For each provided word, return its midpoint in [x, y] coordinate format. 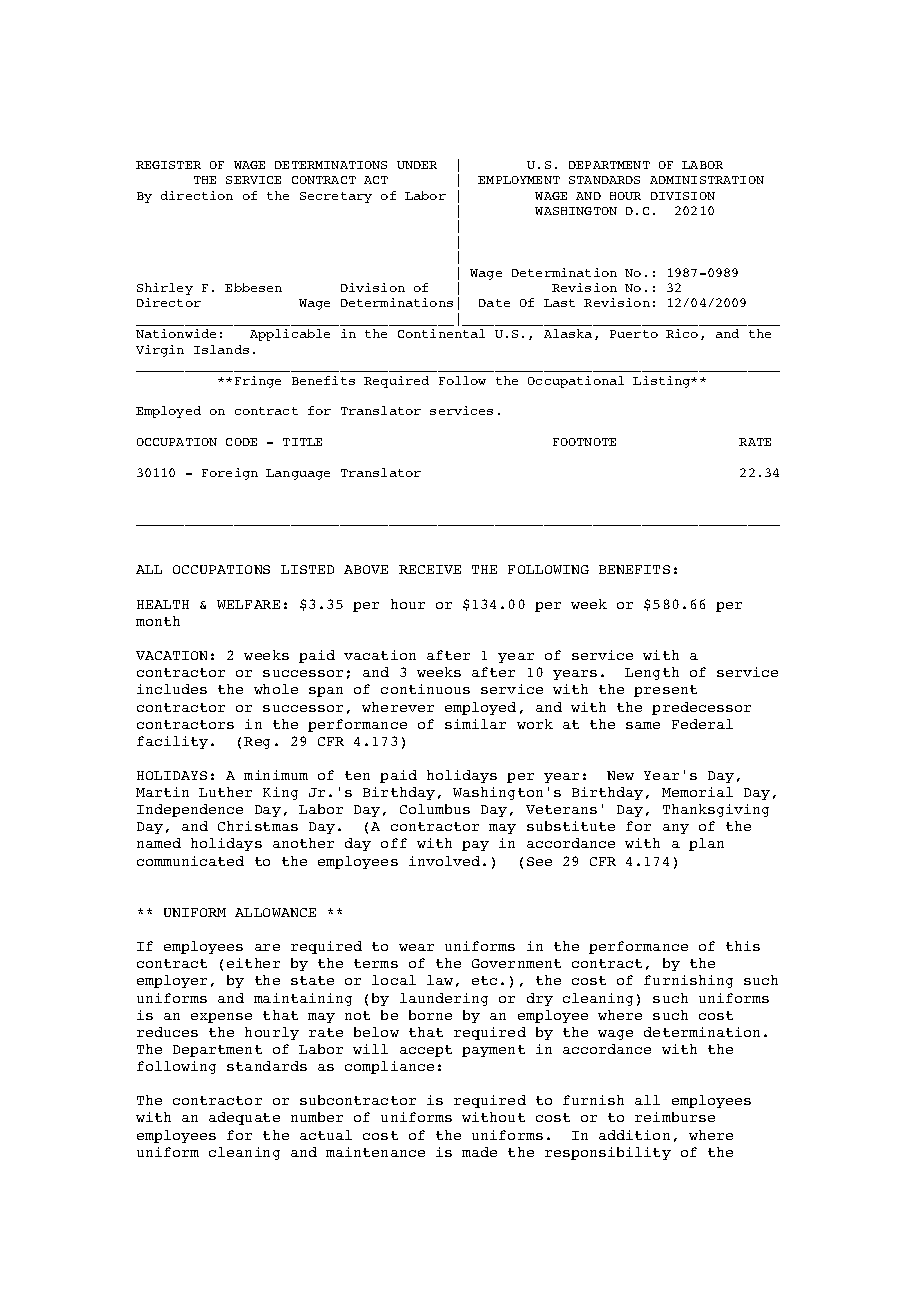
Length [652, 673]
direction [197, 195]
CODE [241, 442]
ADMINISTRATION [707, 180]
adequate [244, 1118]
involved [444, 861]
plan [706, 844]
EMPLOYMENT [519, 180]
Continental [441, 333]
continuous [425, 689]
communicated [190, 861]
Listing [663, 382]
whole [276, 689]
